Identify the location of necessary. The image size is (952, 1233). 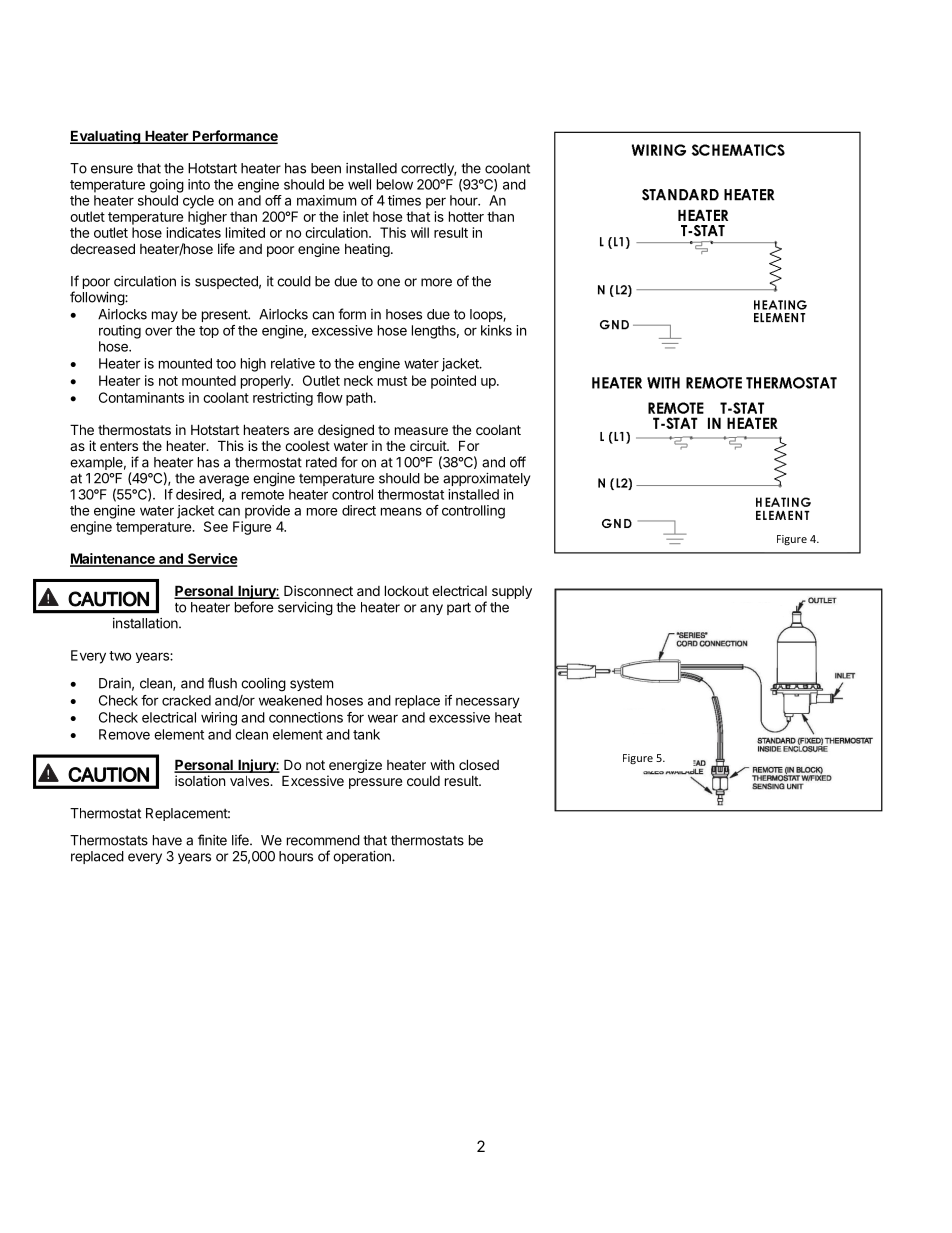
(488, 703).
